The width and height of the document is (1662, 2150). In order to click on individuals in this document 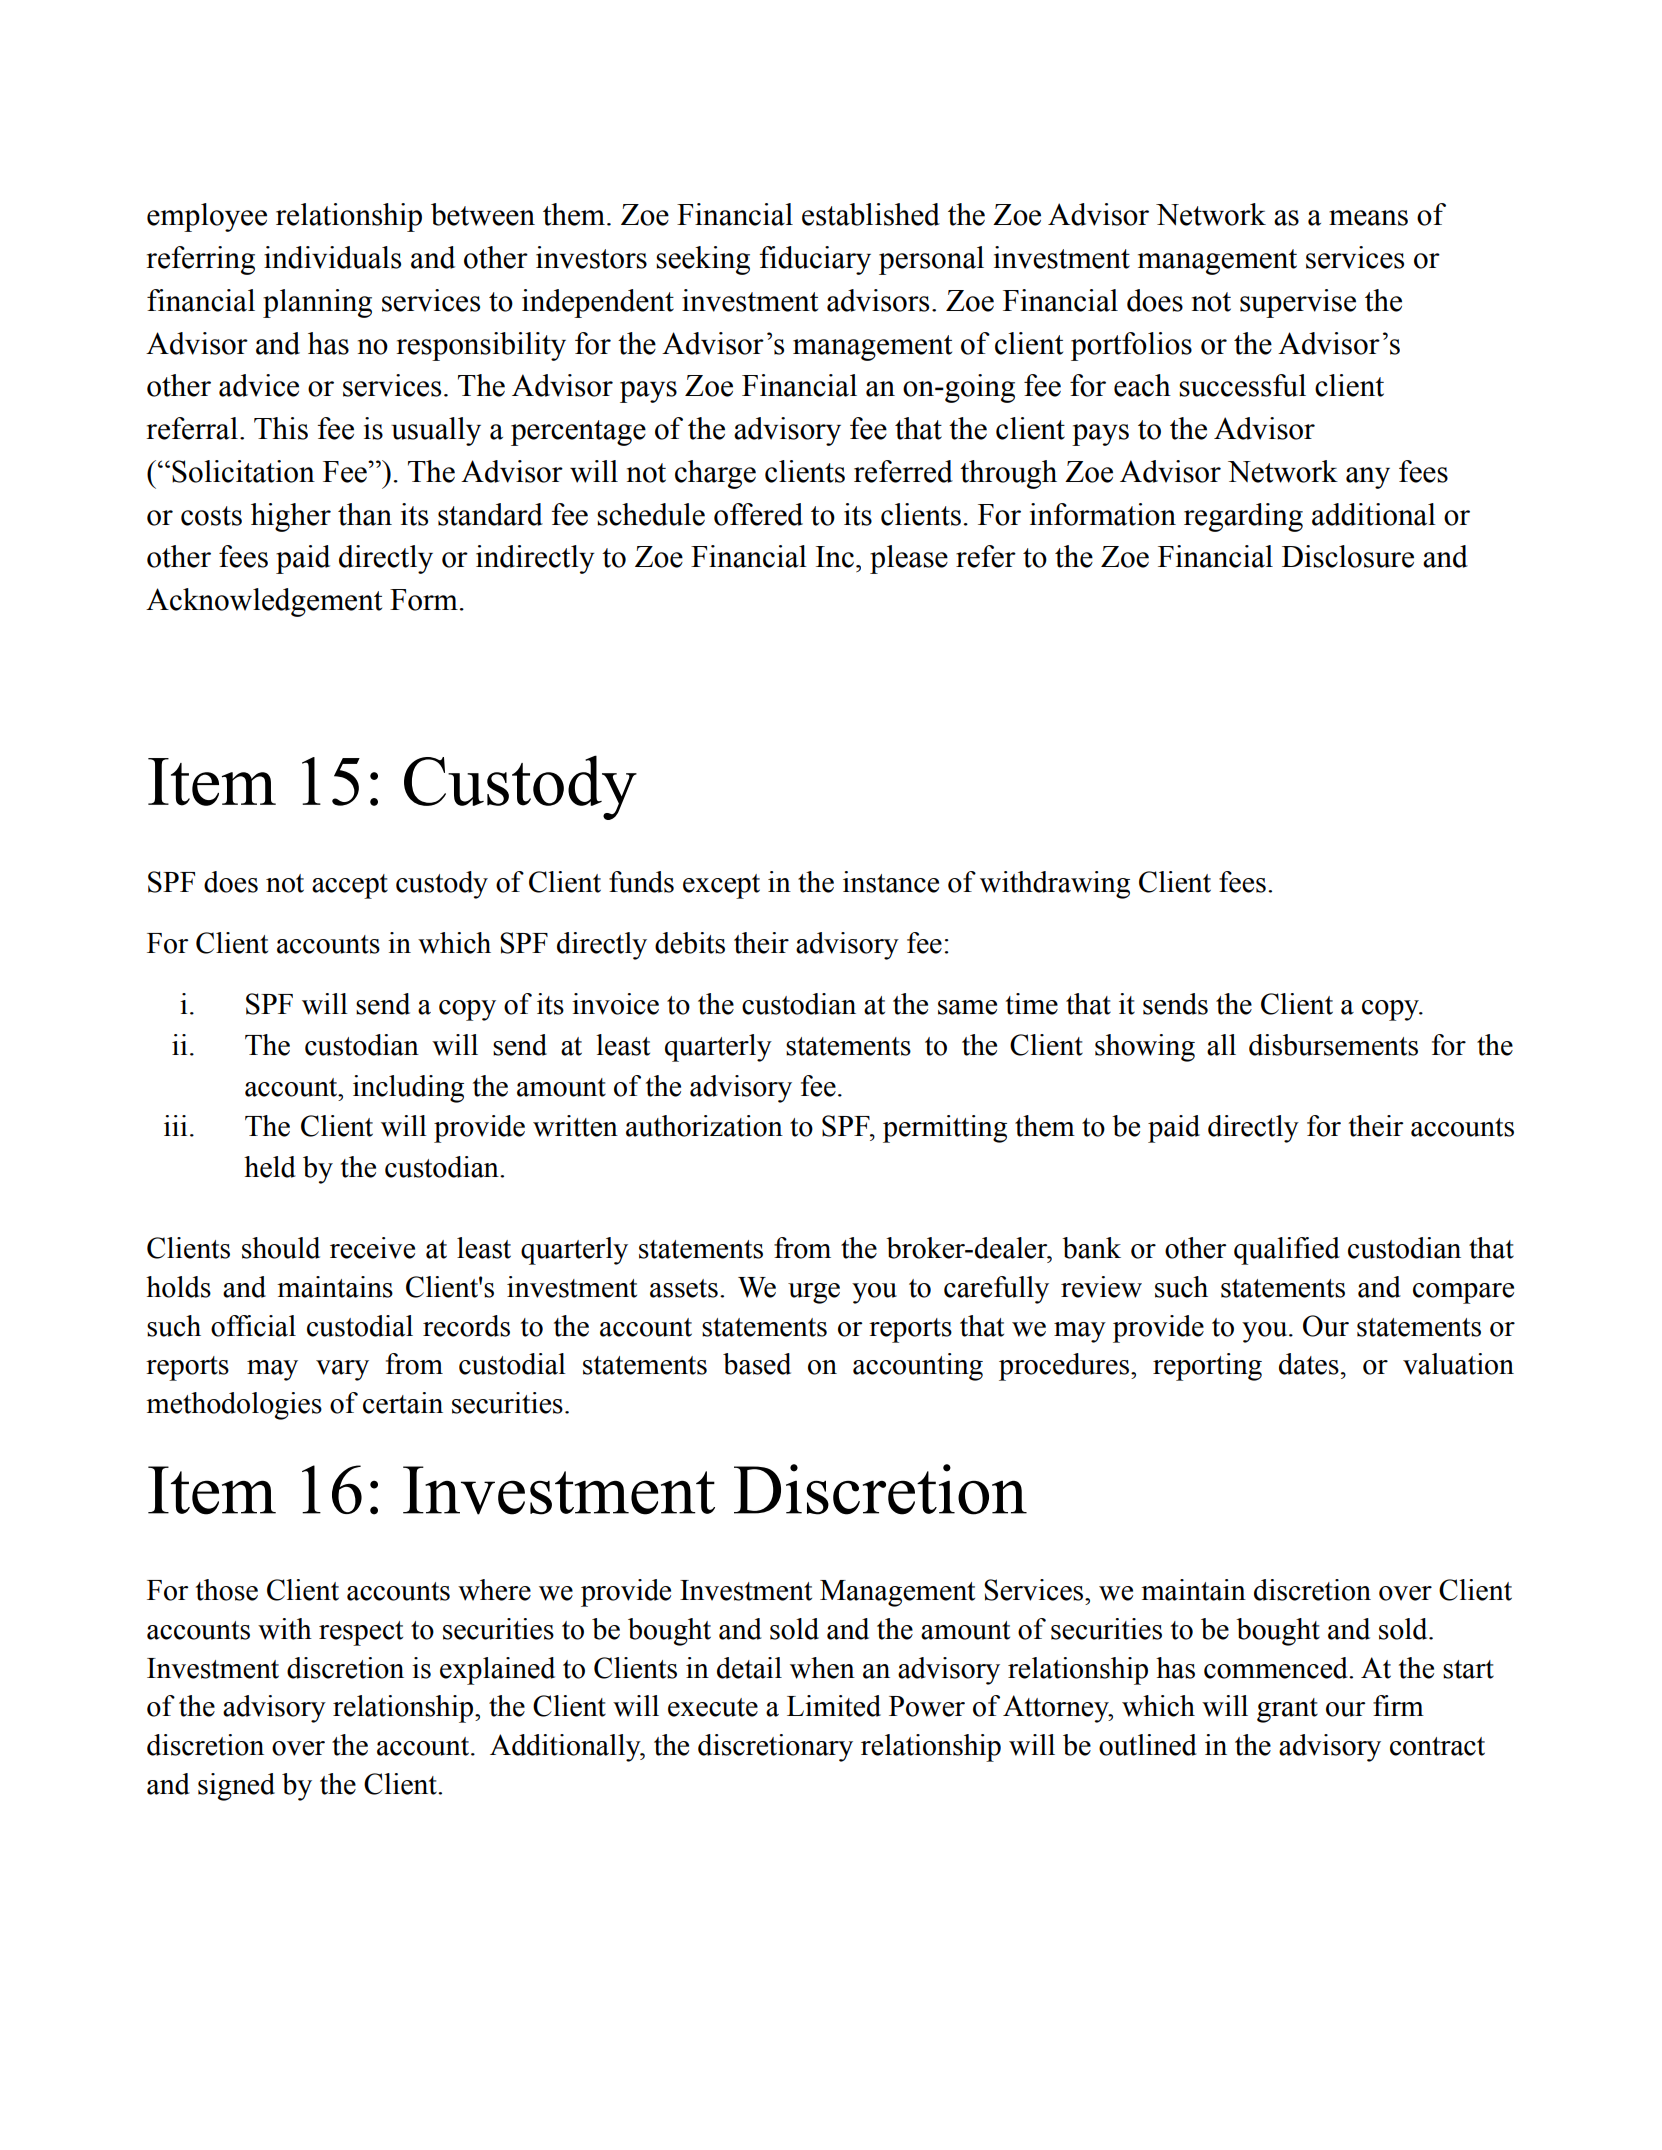, I will do `click(332, 257)`.
